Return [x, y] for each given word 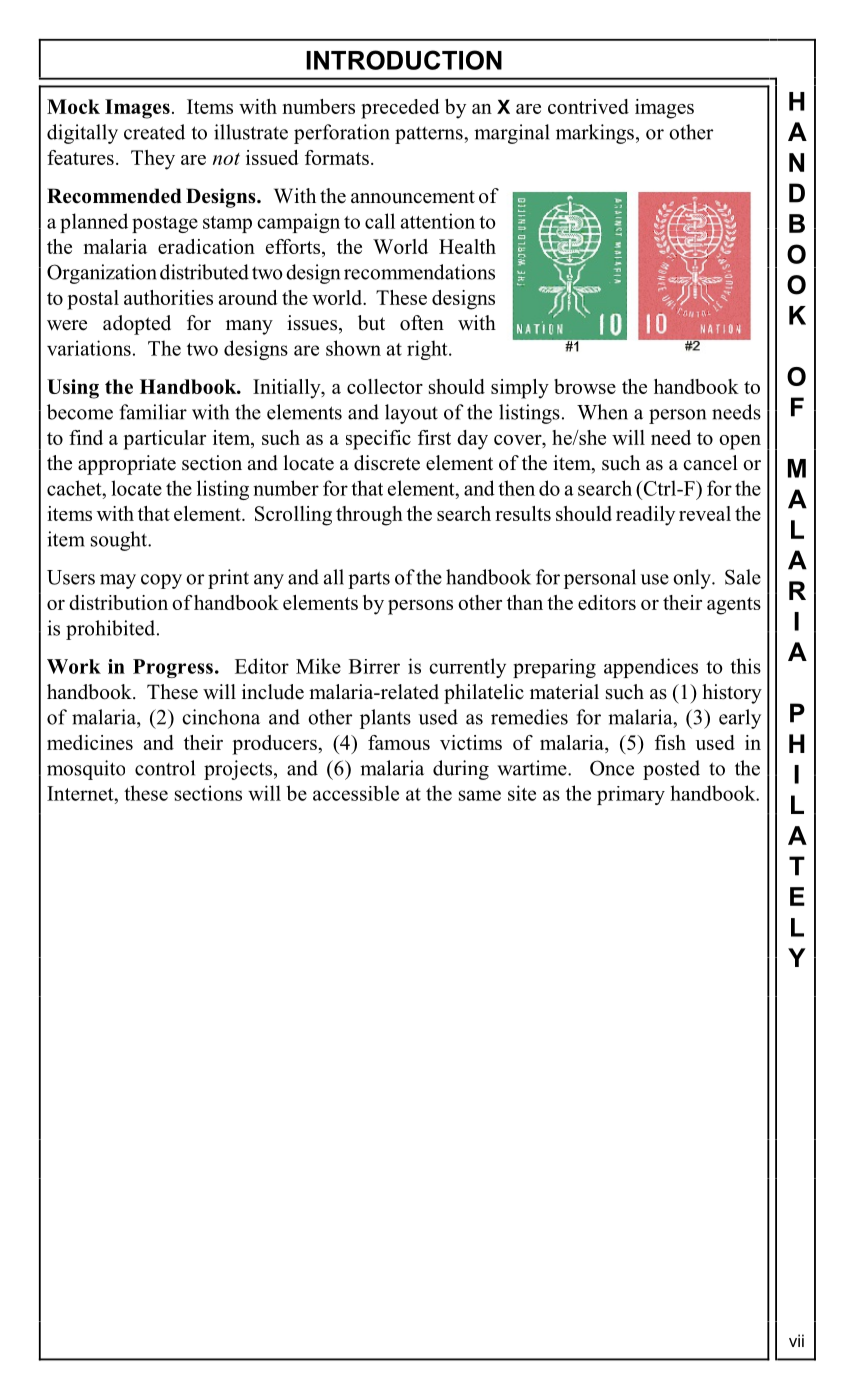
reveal [705, 513]
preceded [400, 109]
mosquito [86, 770]
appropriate [127, 465]
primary [631, 795]
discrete [387, 463]
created [154, 132]
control [165, 768]
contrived [588, 106]
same [480, 795]
